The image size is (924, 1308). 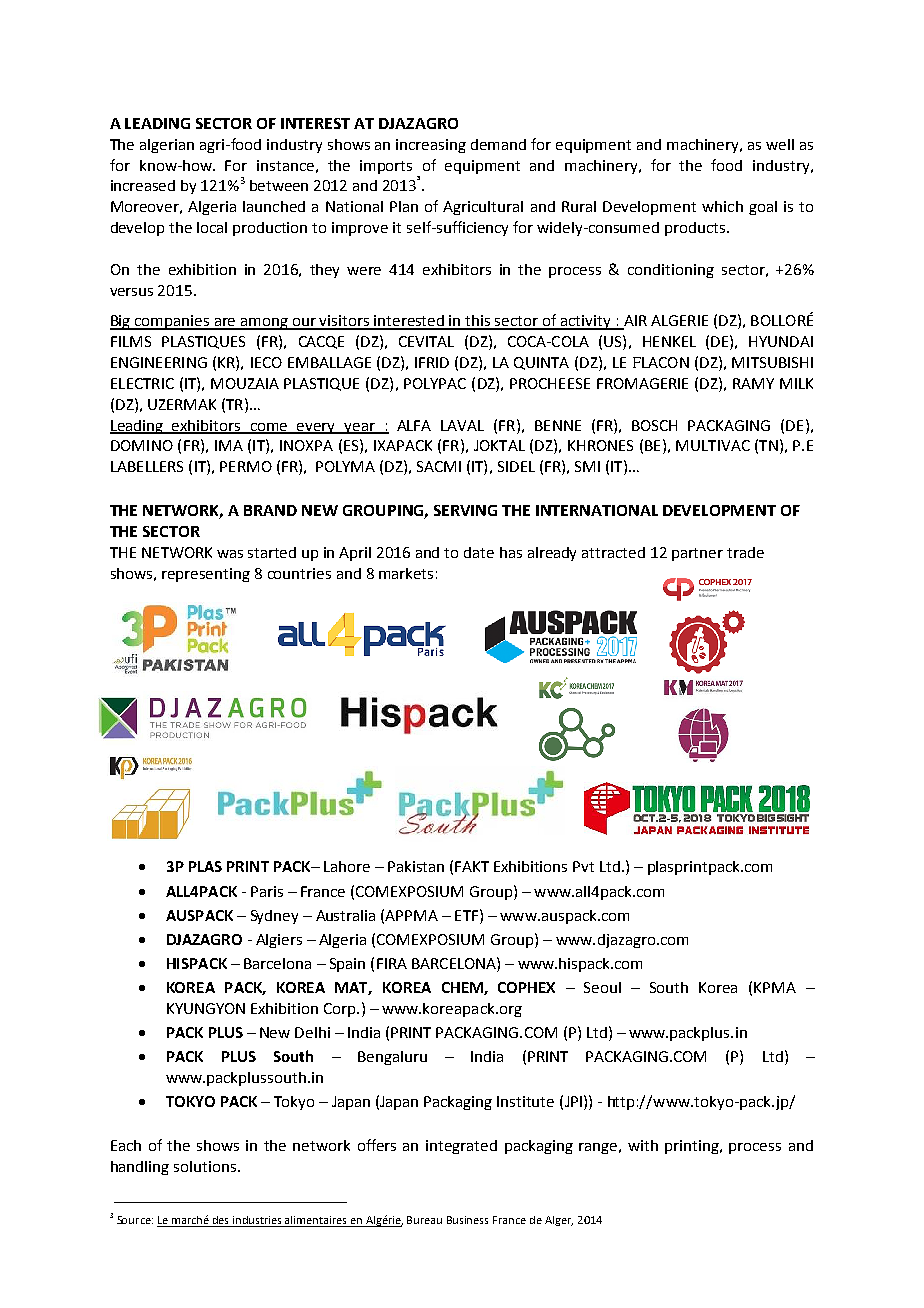 I want to click on ETF, so click(x=468, y=915).
